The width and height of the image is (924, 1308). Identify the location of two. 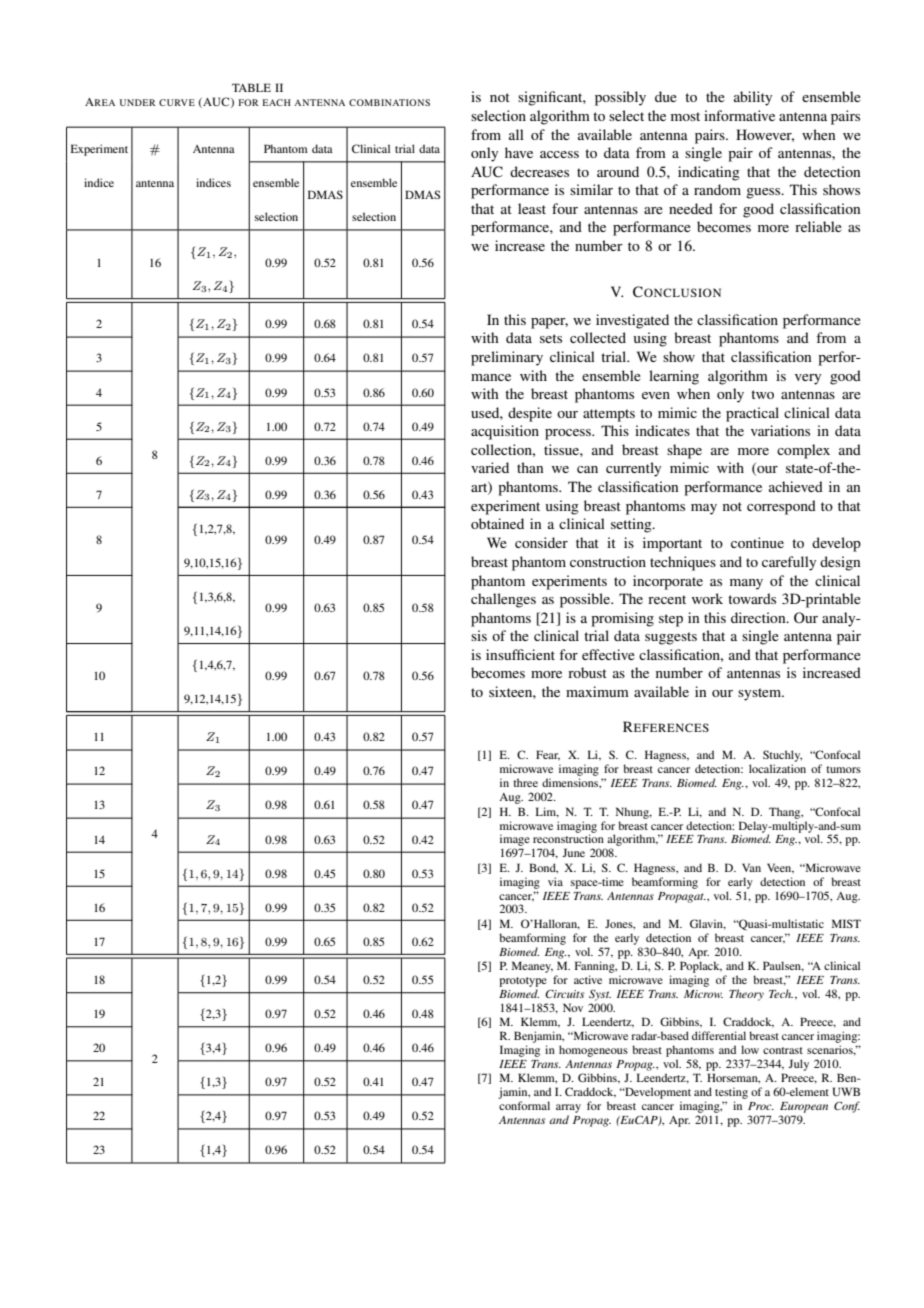
(762, 394).
